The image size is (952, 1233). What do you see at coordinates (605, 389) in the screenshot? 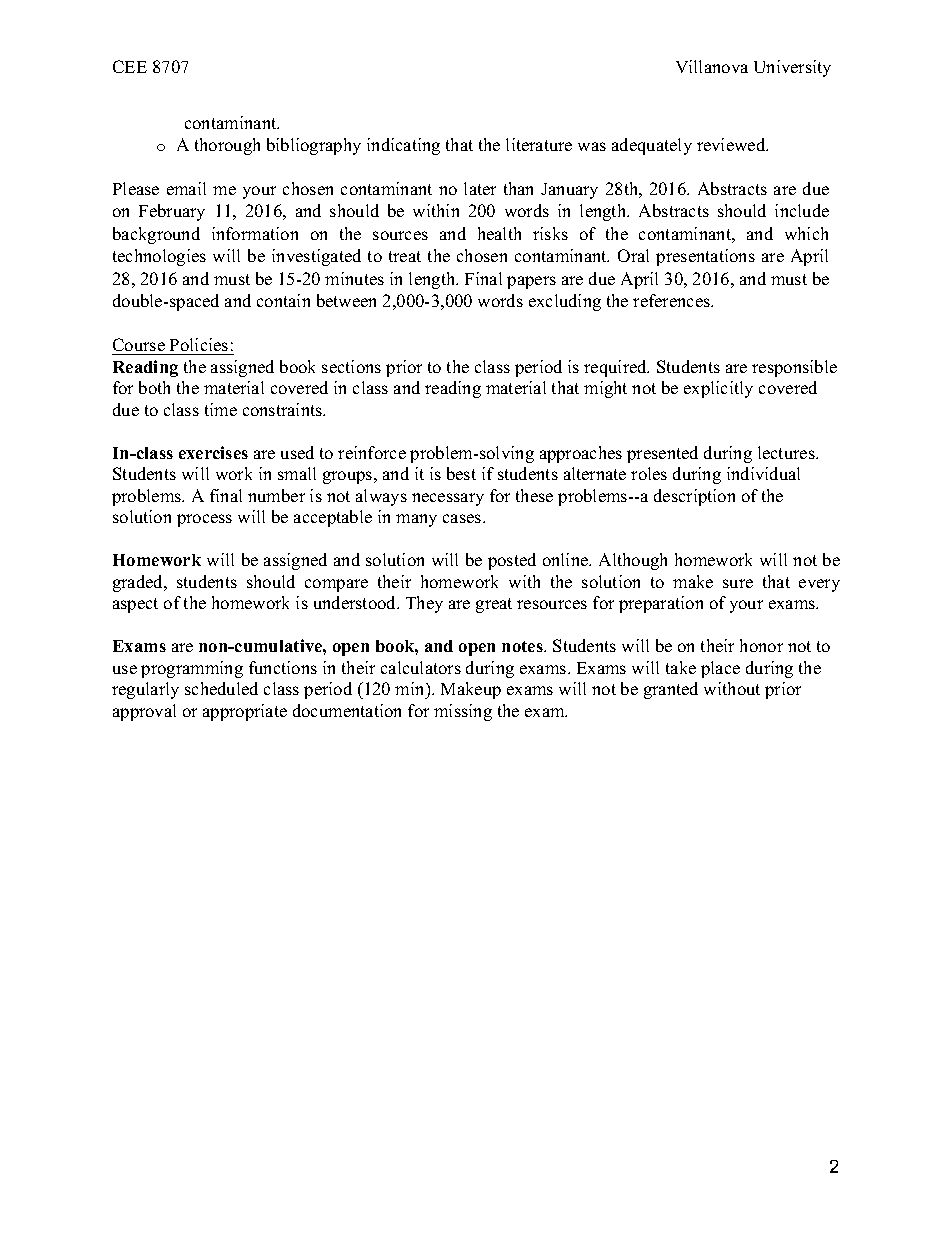
I see `might` at bounding box center [605, 389].
